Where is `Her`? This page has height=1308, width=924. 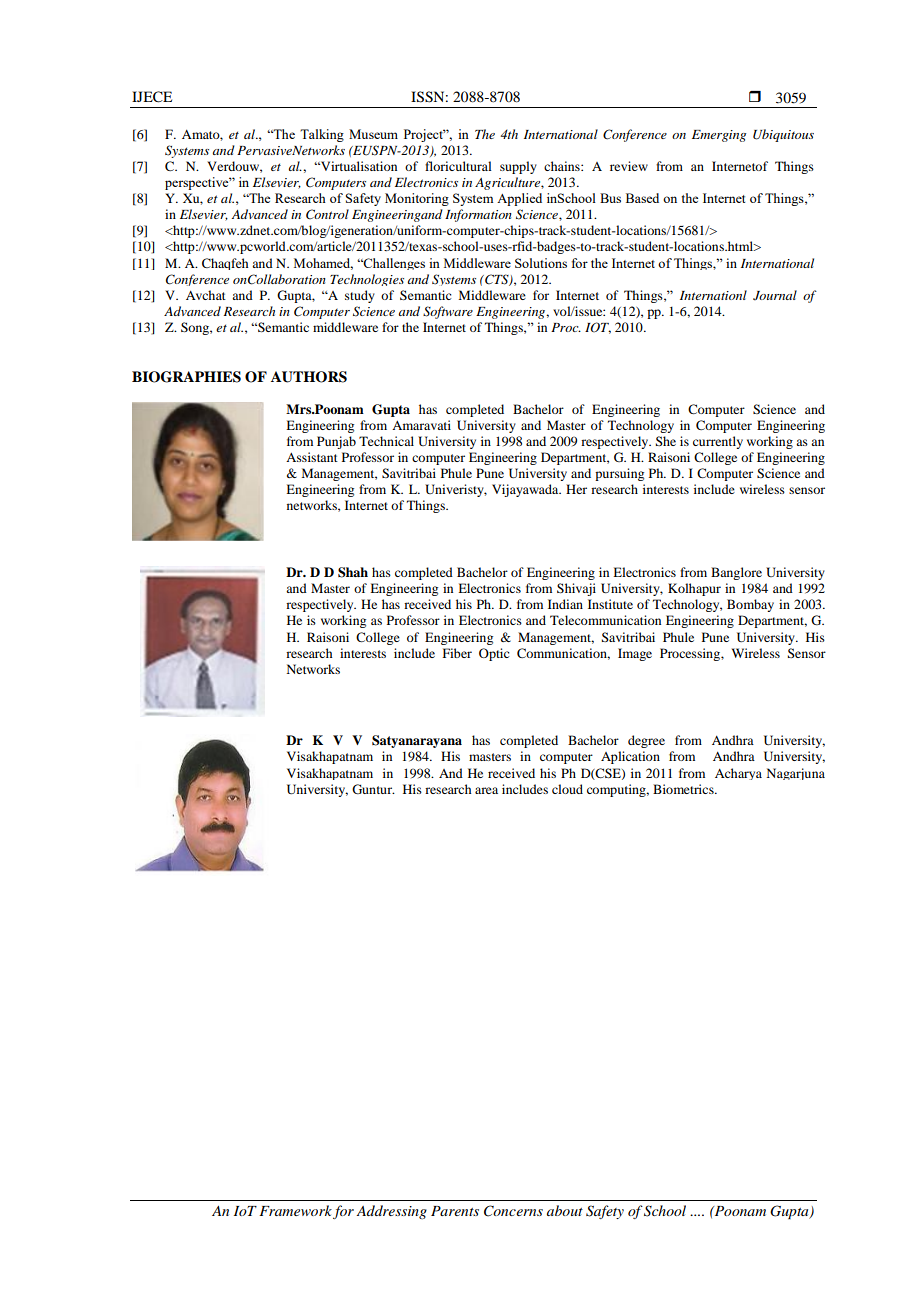
Her is located at coordinates (576, 489).
